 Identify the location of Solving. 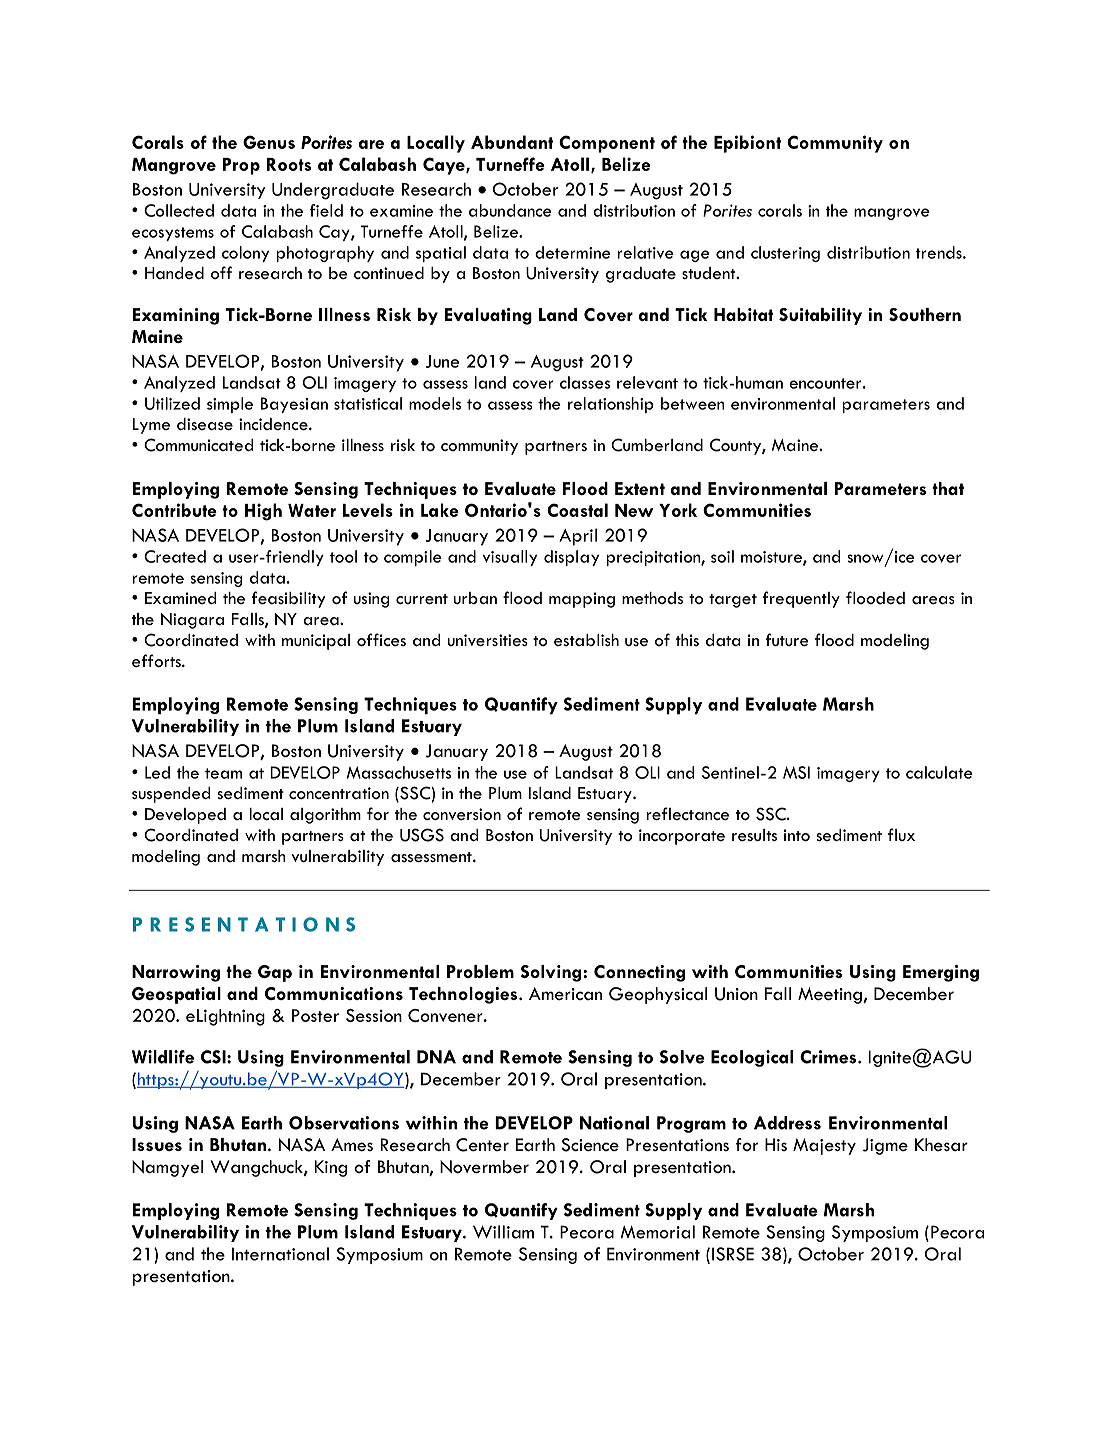
(551, 973).
